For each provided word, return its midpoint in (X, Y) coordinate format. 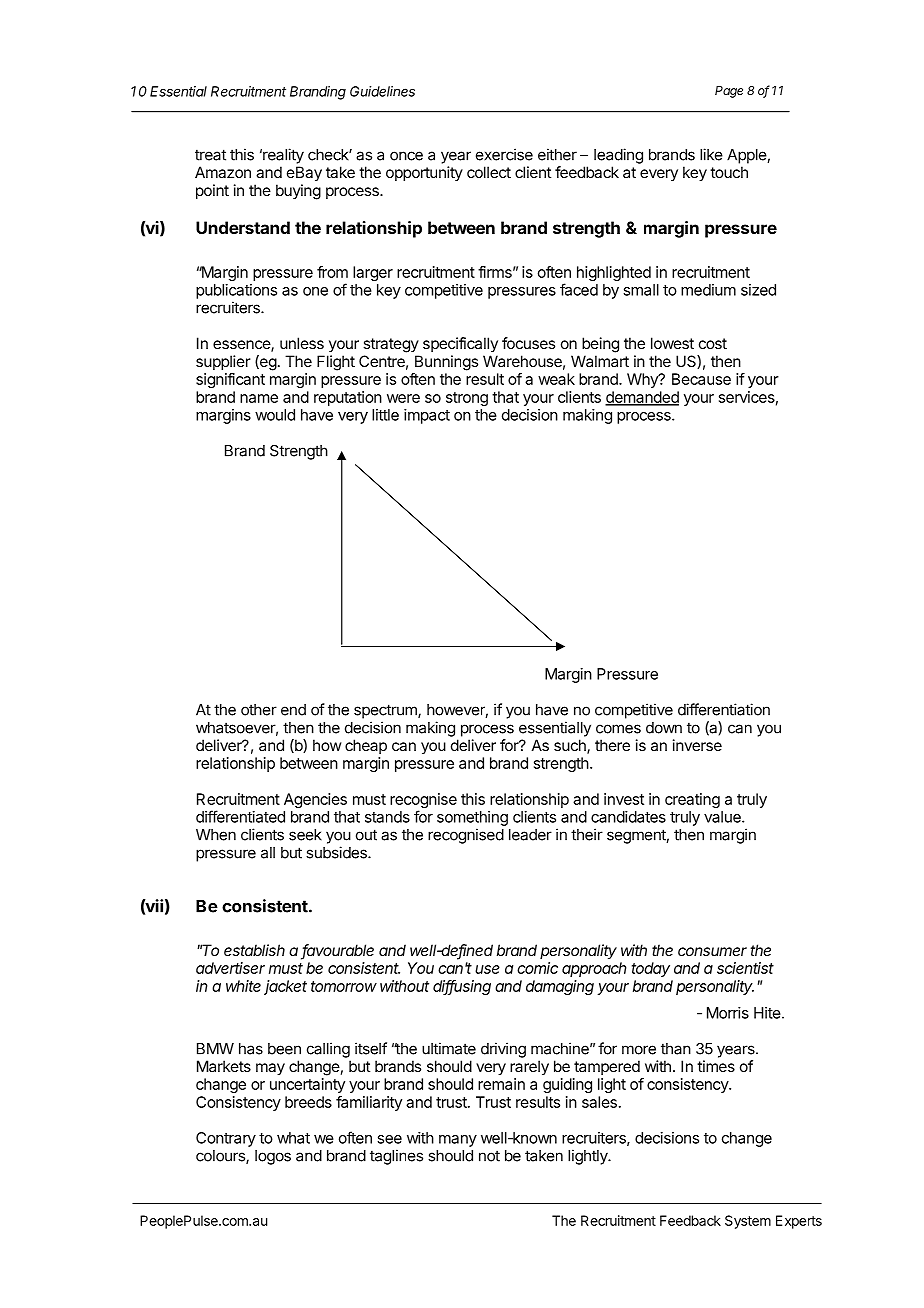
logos (273, 1157)
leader (530, 835)
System (748, 1222)
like (711, 154)
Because (701, 379)
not (489, 1156)
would (275, 415)
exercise (504, 154)
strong (467, 399)
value (723, 817)
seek (305, 835)
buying (298, 192)
